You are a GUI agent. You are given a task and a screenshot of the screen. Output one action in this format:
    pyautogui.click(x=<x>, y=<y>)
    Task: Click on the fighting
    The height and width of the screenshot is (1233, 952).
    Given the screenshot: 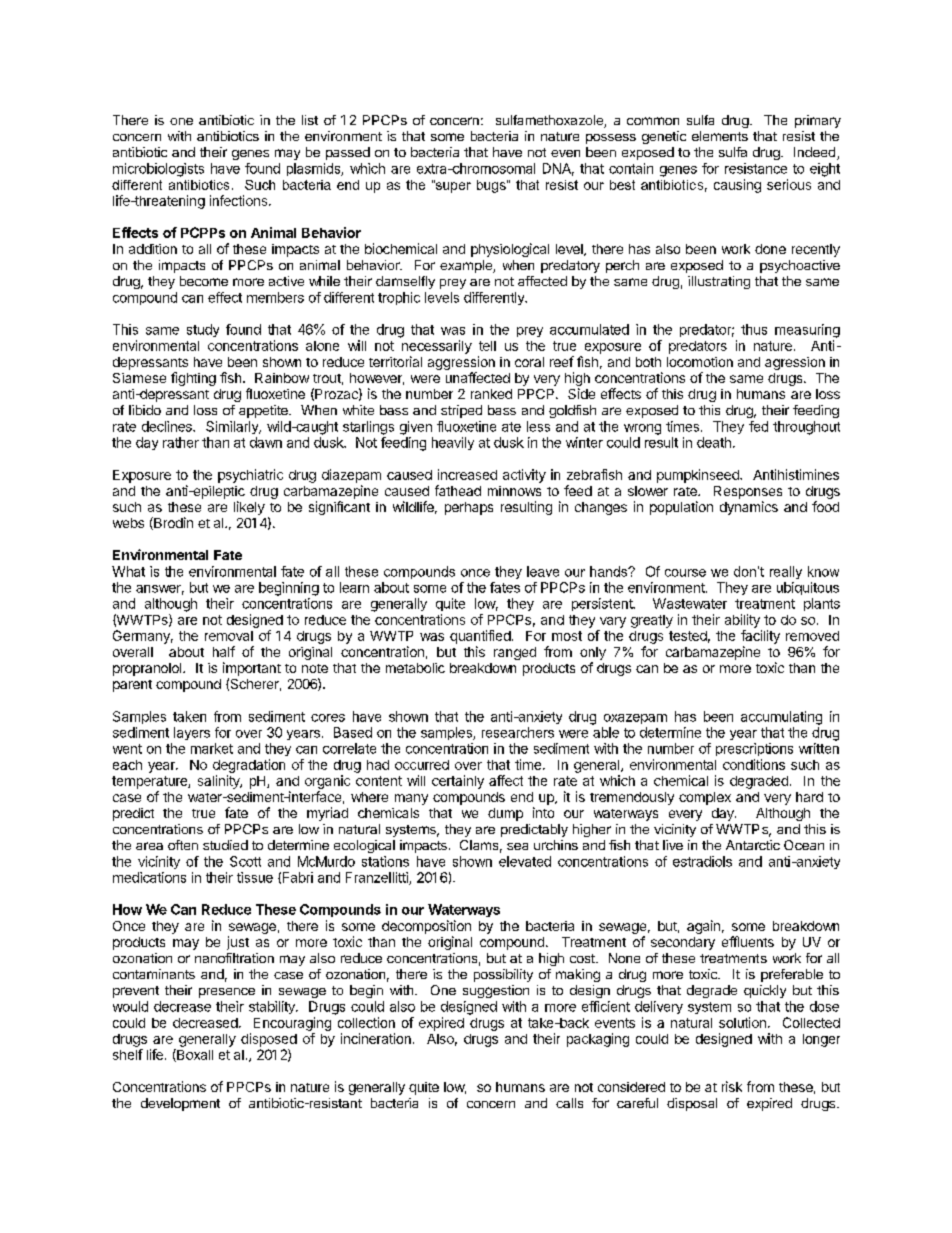 What is the action you would take?
    pyautogui.click(x=193, y=379)
